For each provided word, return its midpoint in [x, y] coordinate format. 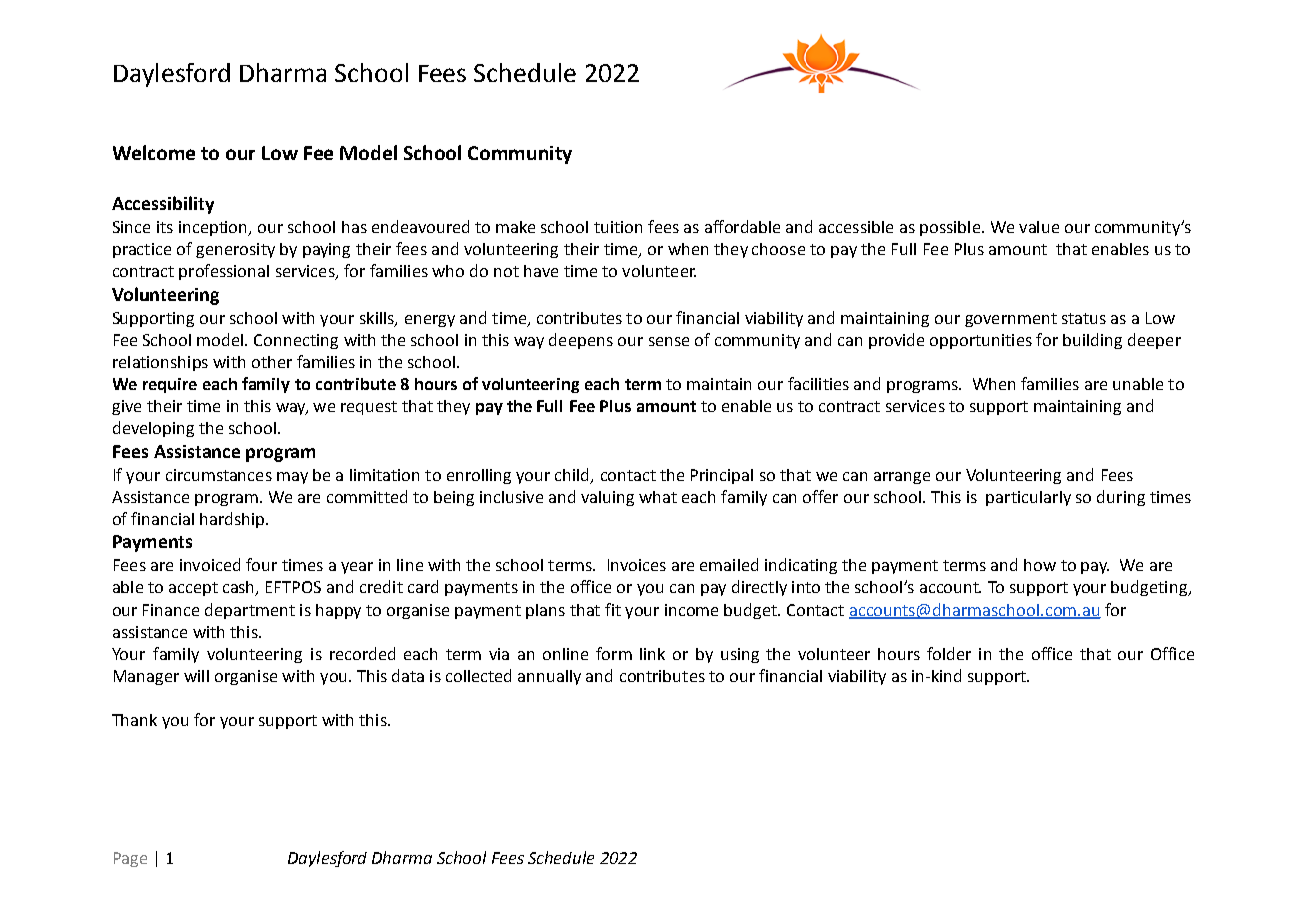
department [250, 611]
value [1039, 227]
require [170, 385]
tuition [618, 227]
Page [130, 859]
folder [949, 653]
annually [549, 677]
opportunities [981, 341]
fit [613, 609]
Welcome [154, 152]
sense [669, 341]
